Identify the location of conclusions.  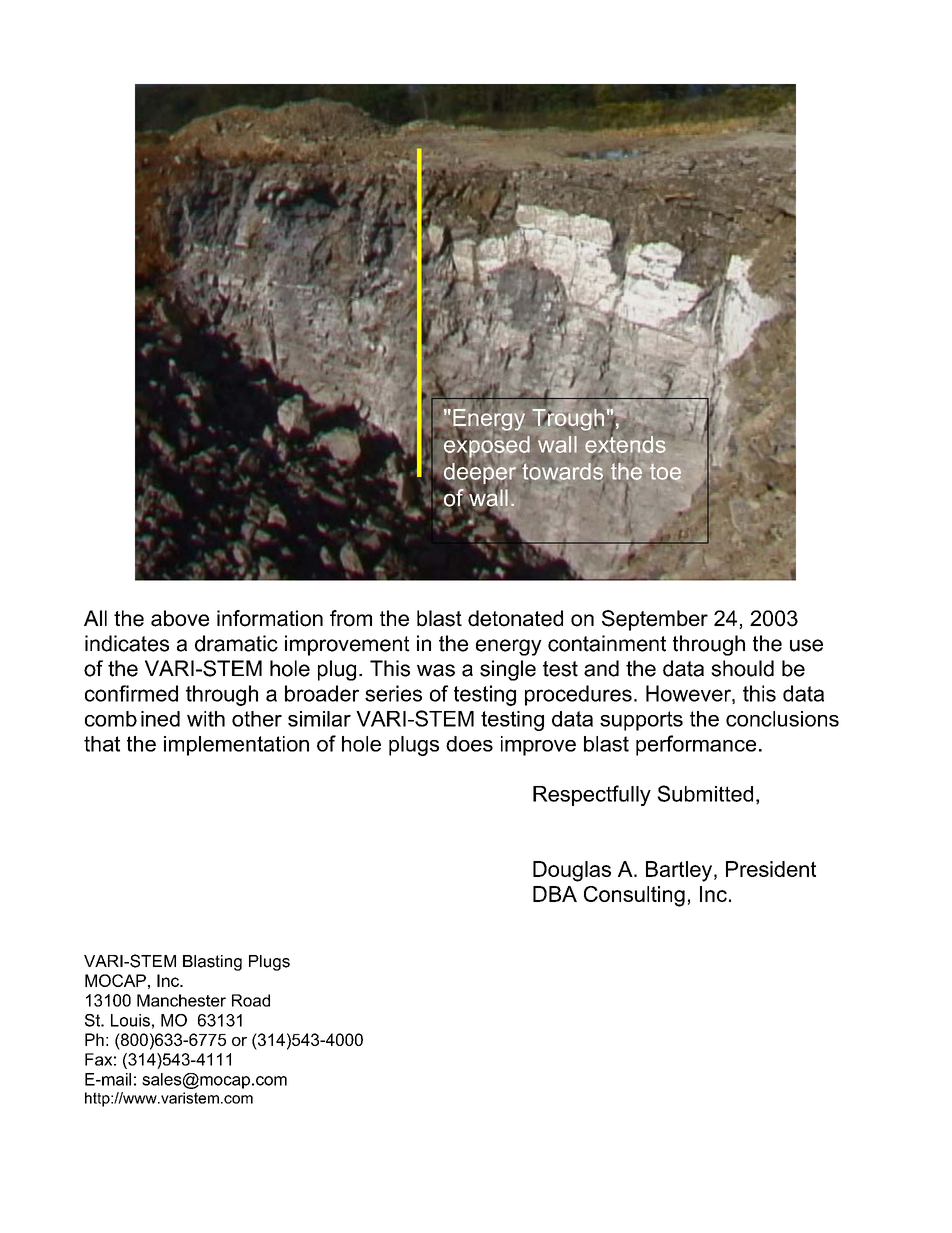
(782, 719).
